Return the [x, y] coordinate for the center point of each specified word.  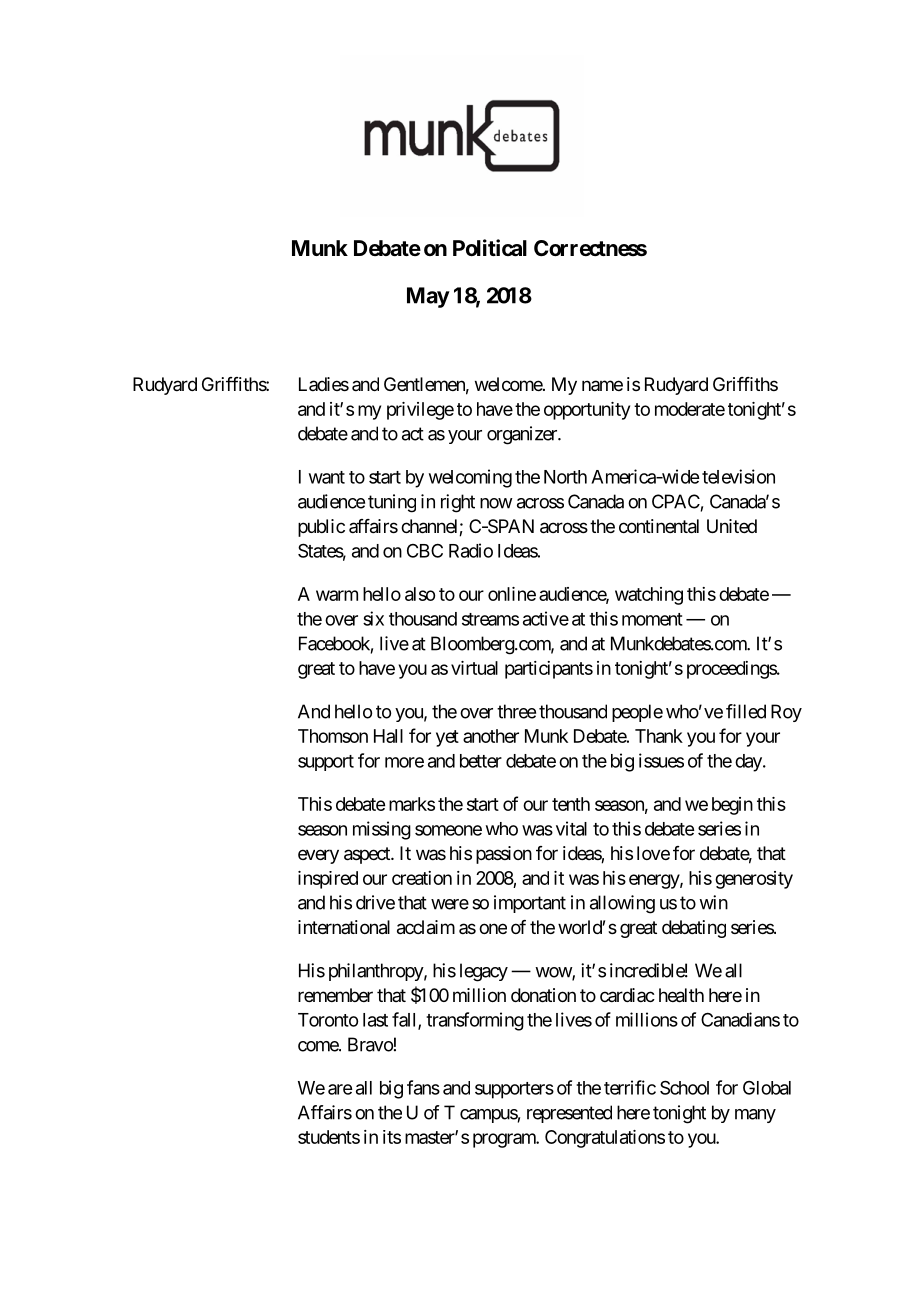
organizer [523, 435]
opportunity [587, 411]
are [340, 1089]
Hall [388, 736]
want [327, 477]
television [738, 476]
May [428, 297]
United [732, 526]
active [546, 618]
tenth [571, 804]
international [344, 927]
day [748, 763]
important [530, 904]
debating [694, 929]
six [373, 618]
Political [490, 248]
